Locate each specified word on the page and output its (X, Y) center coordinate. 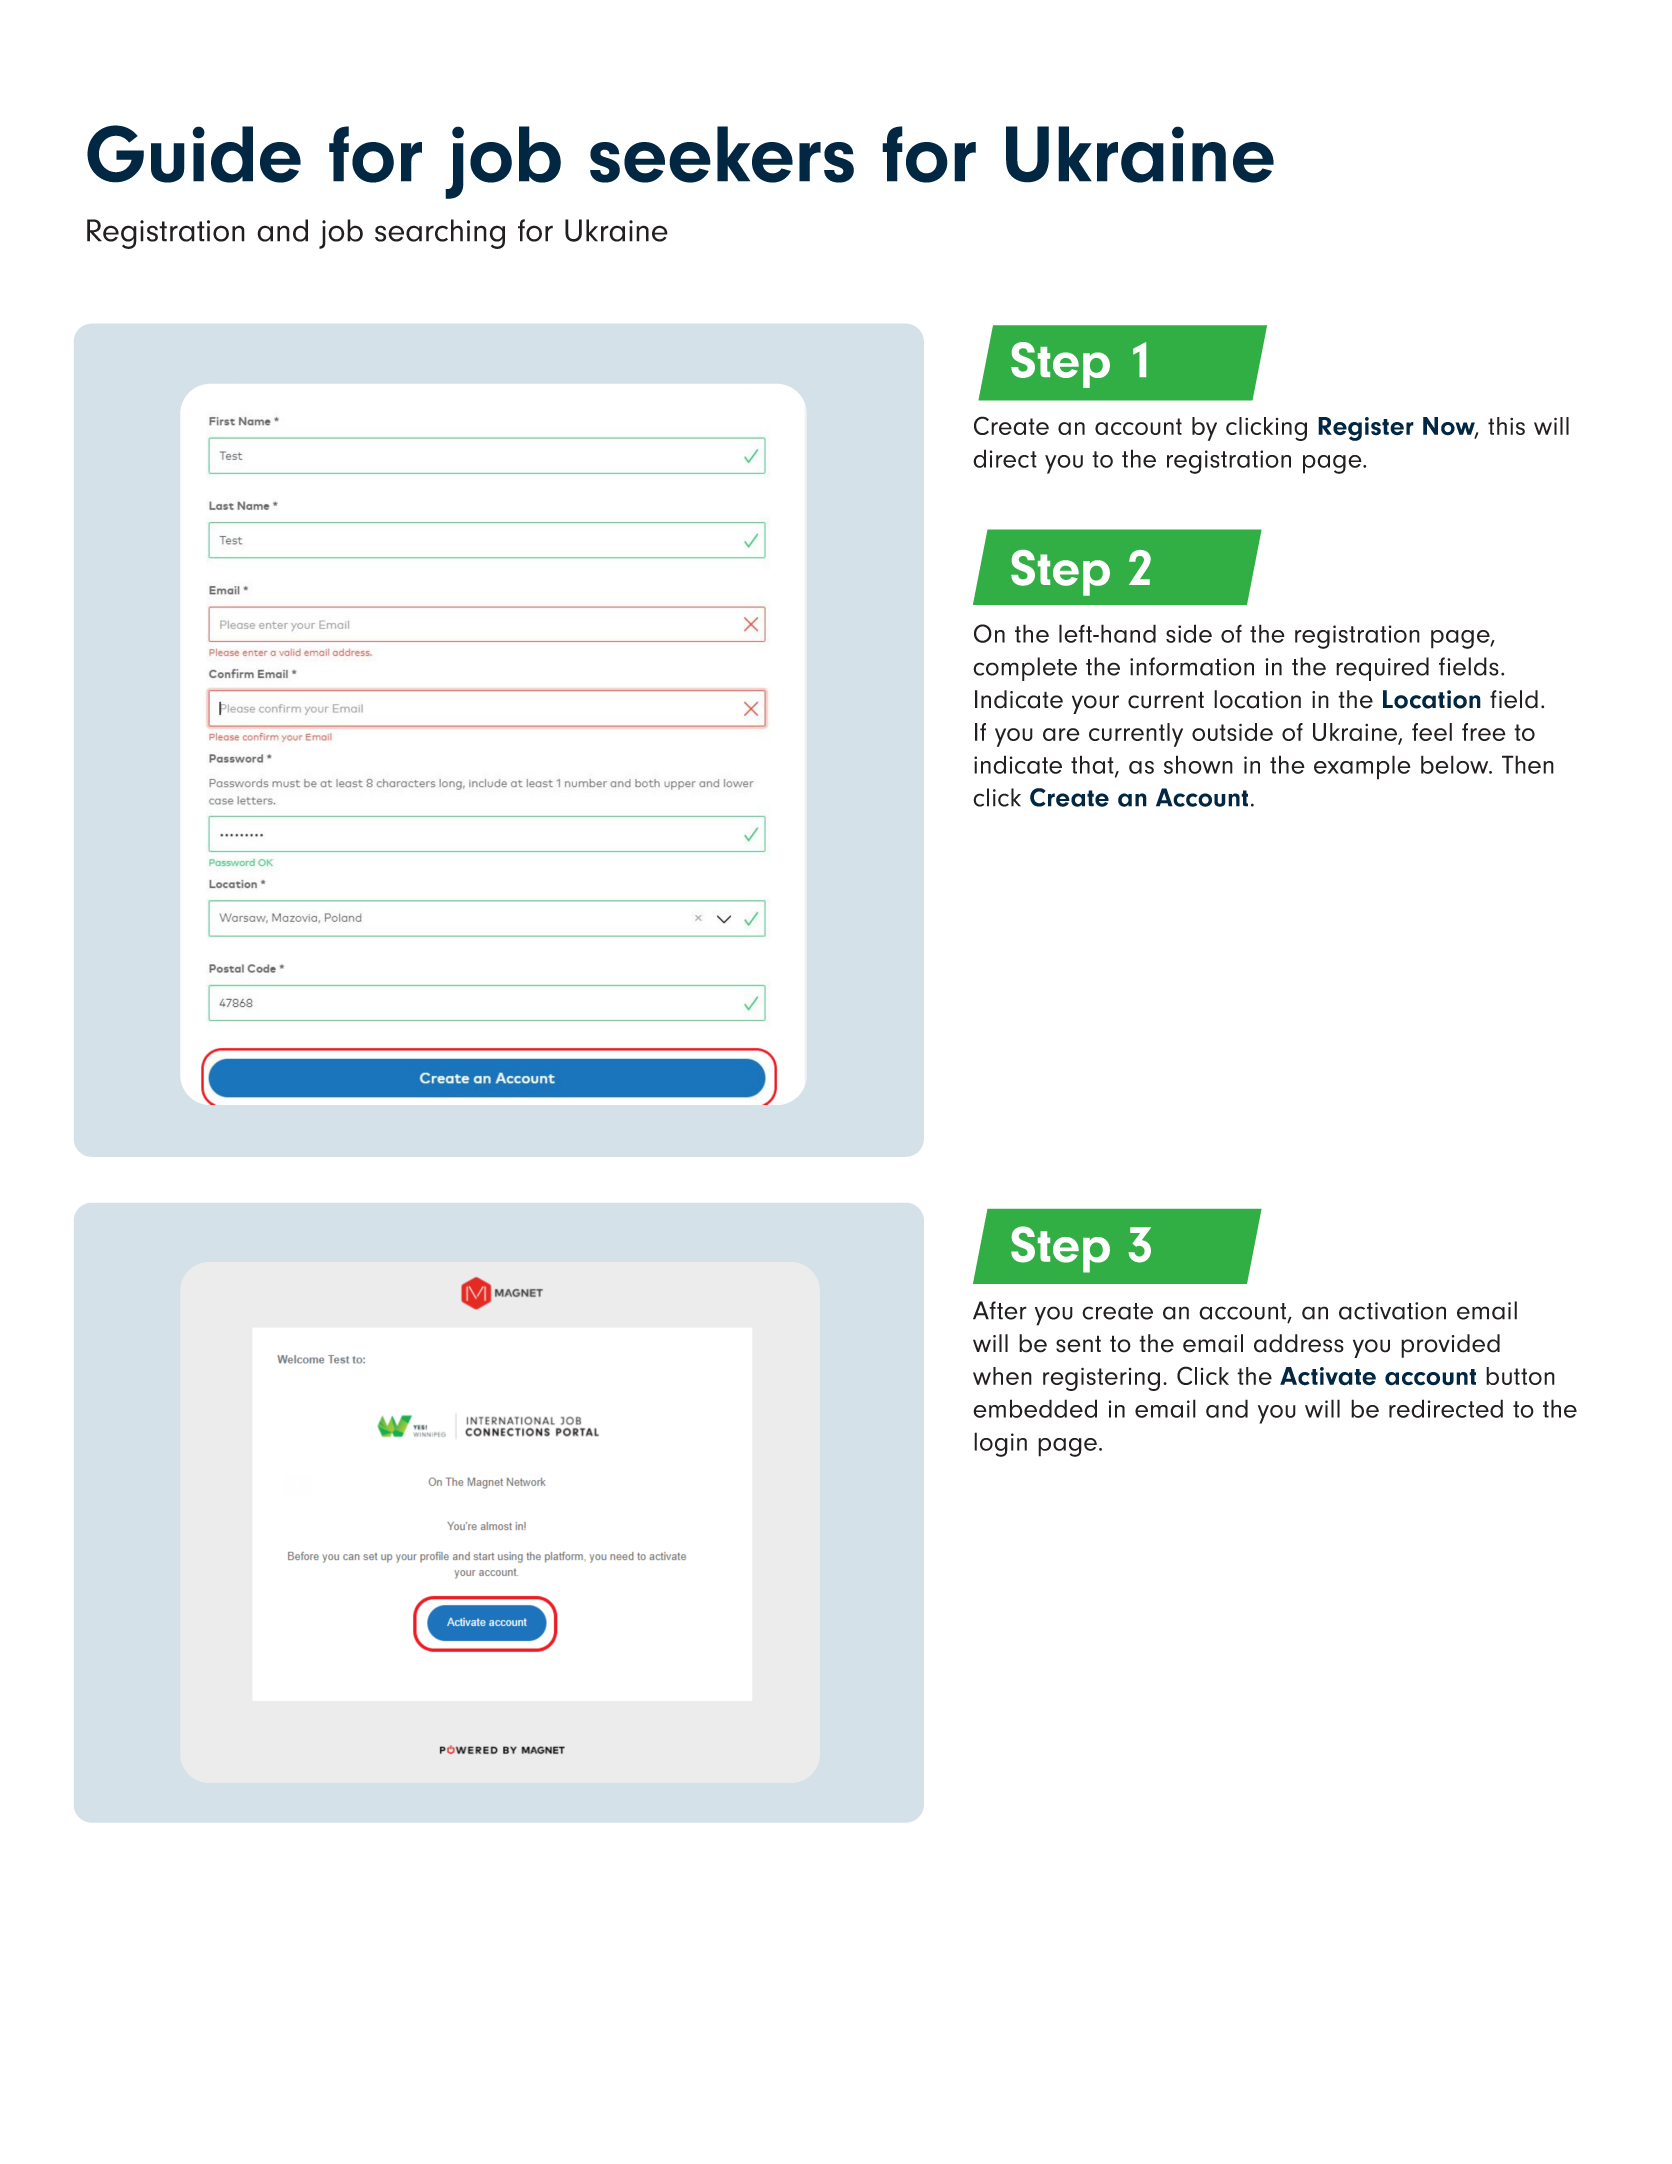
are (1061, 734)
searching (440, 234)
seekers (722, 154)
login (1000, 1444)
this (1506, 426)
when (1002, 1376)
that (1093, 765)
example (1362, 767)
